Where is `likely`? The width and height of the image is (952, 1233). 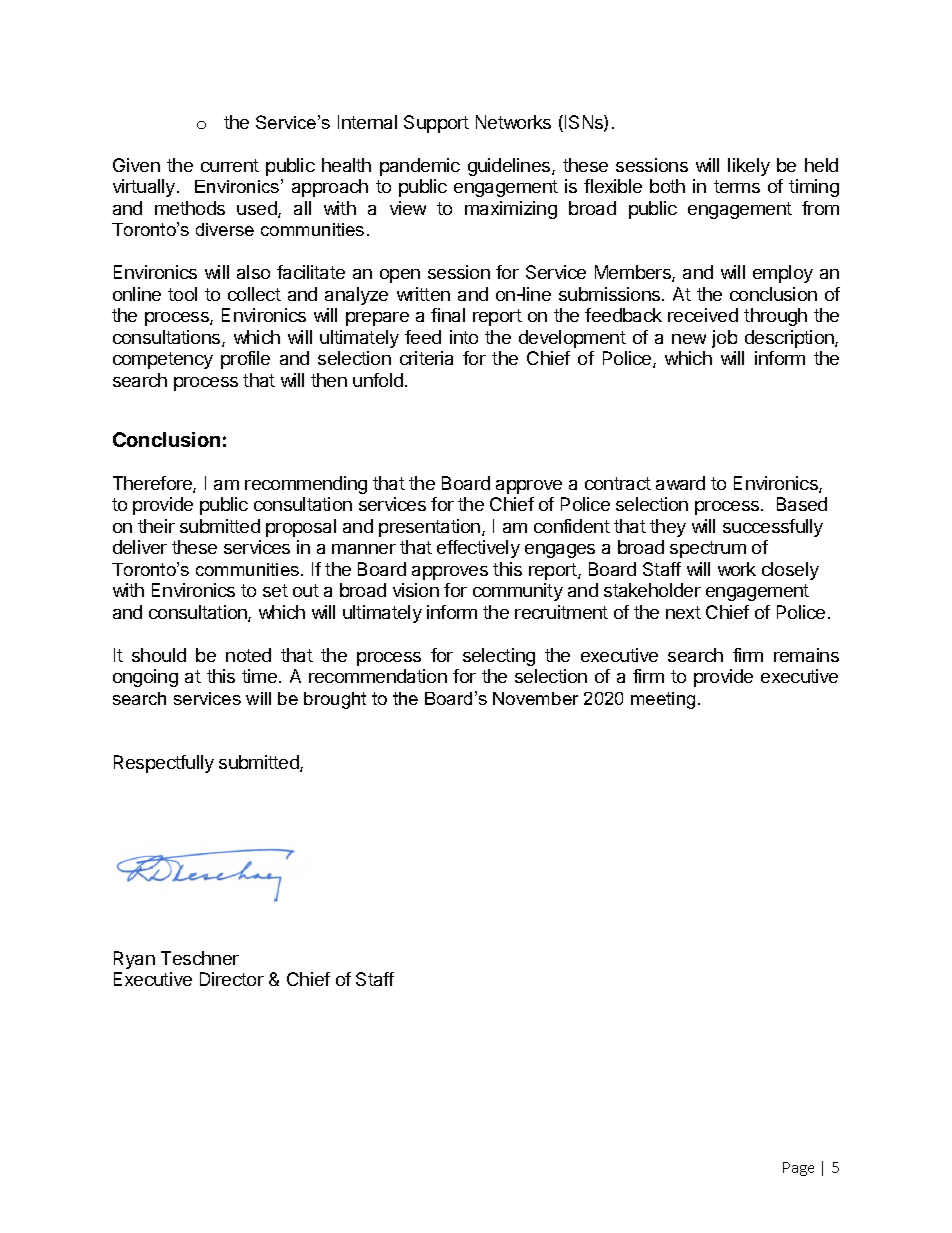 likely is located at coordinates (749, 167).
